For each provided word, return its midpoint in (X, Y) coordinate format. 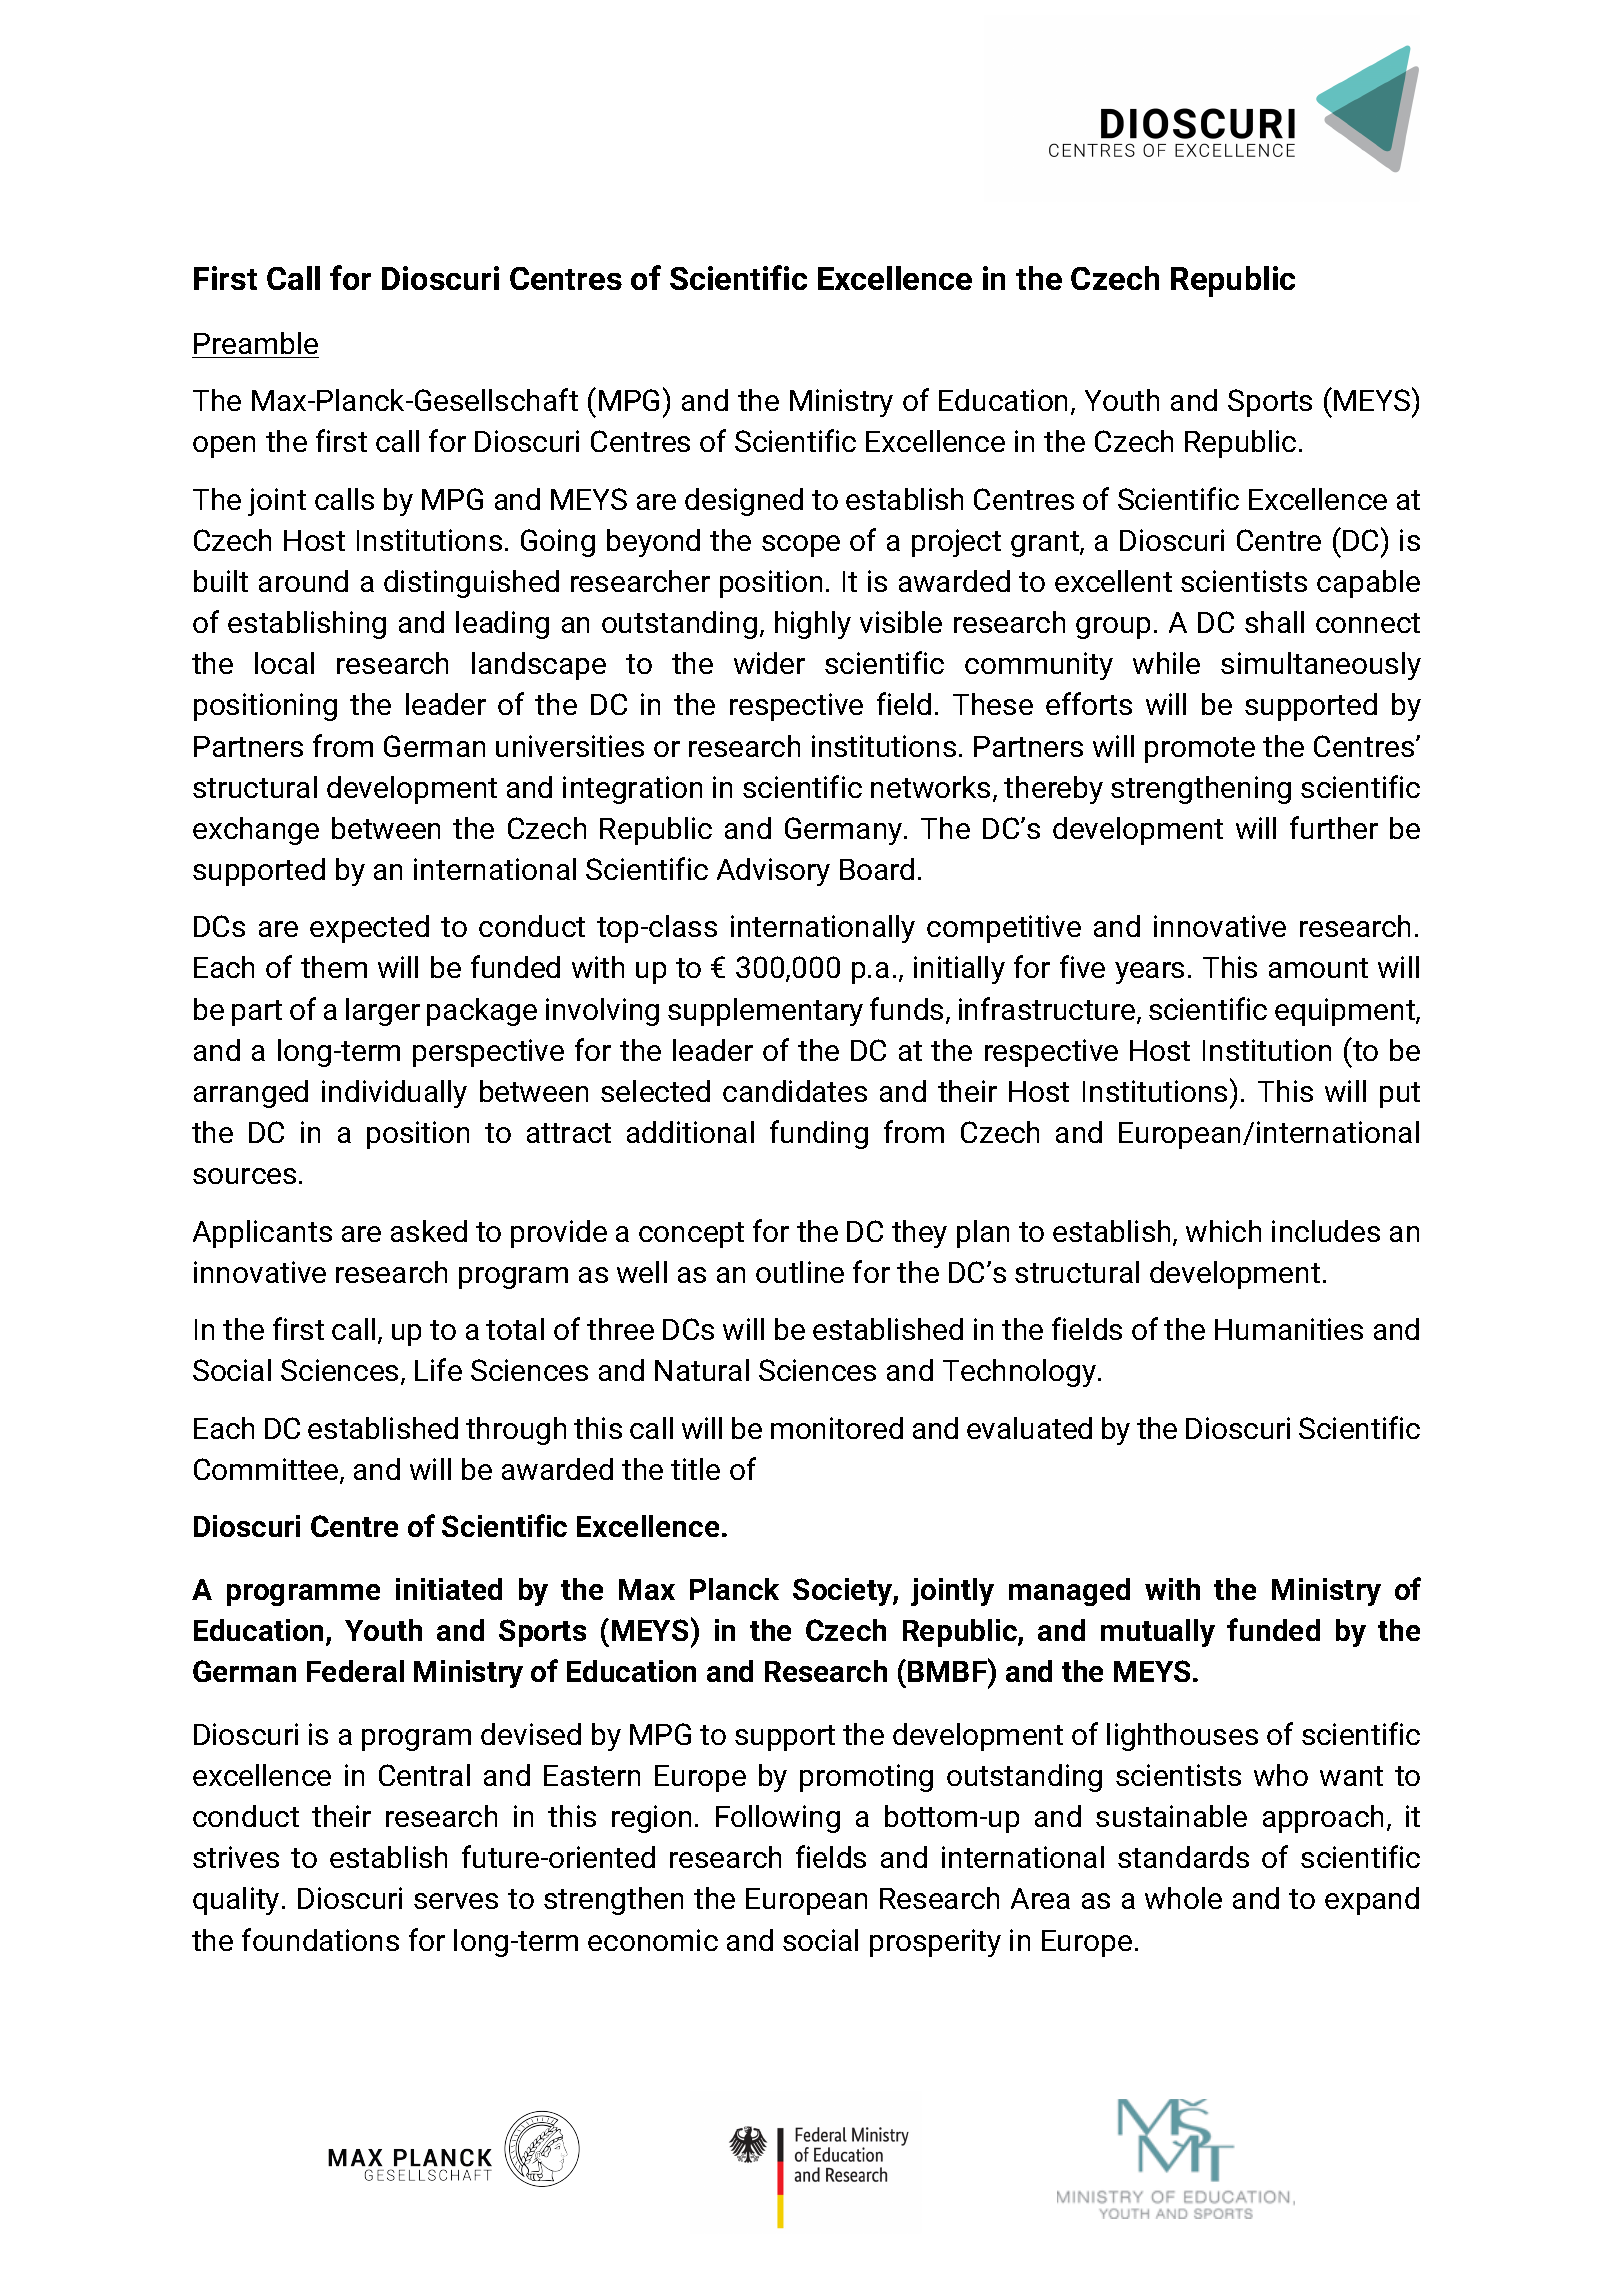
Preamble (256, 343)
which (1223, 1231)
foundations (320, 1939)
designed (744, 502)
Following (778, 1819)
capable (1368, 584)
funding (819, 1134)
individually (394, 1094)
